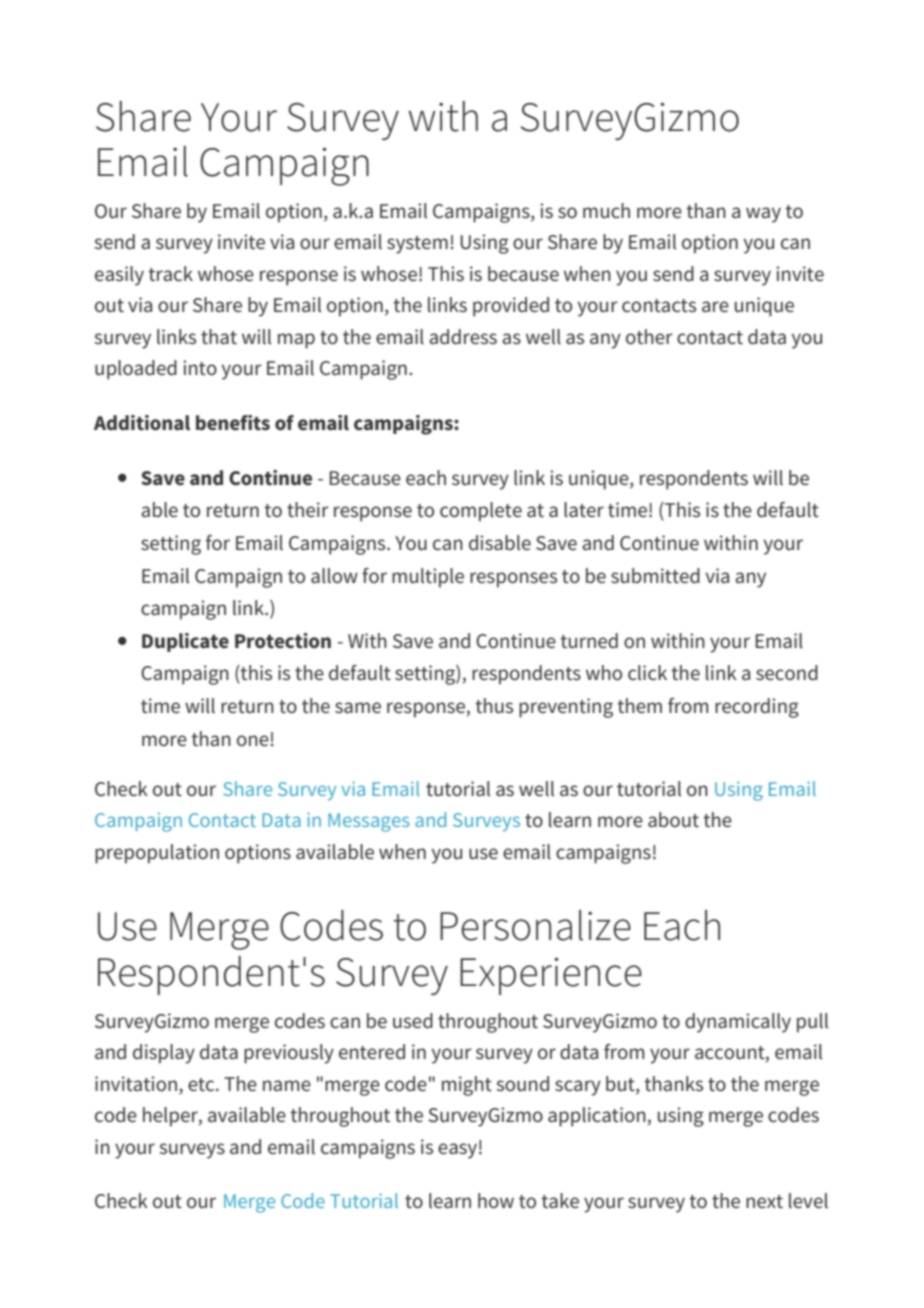  Describe the element at coordinates (494, 706) in the document. I see `thus` at that location.
